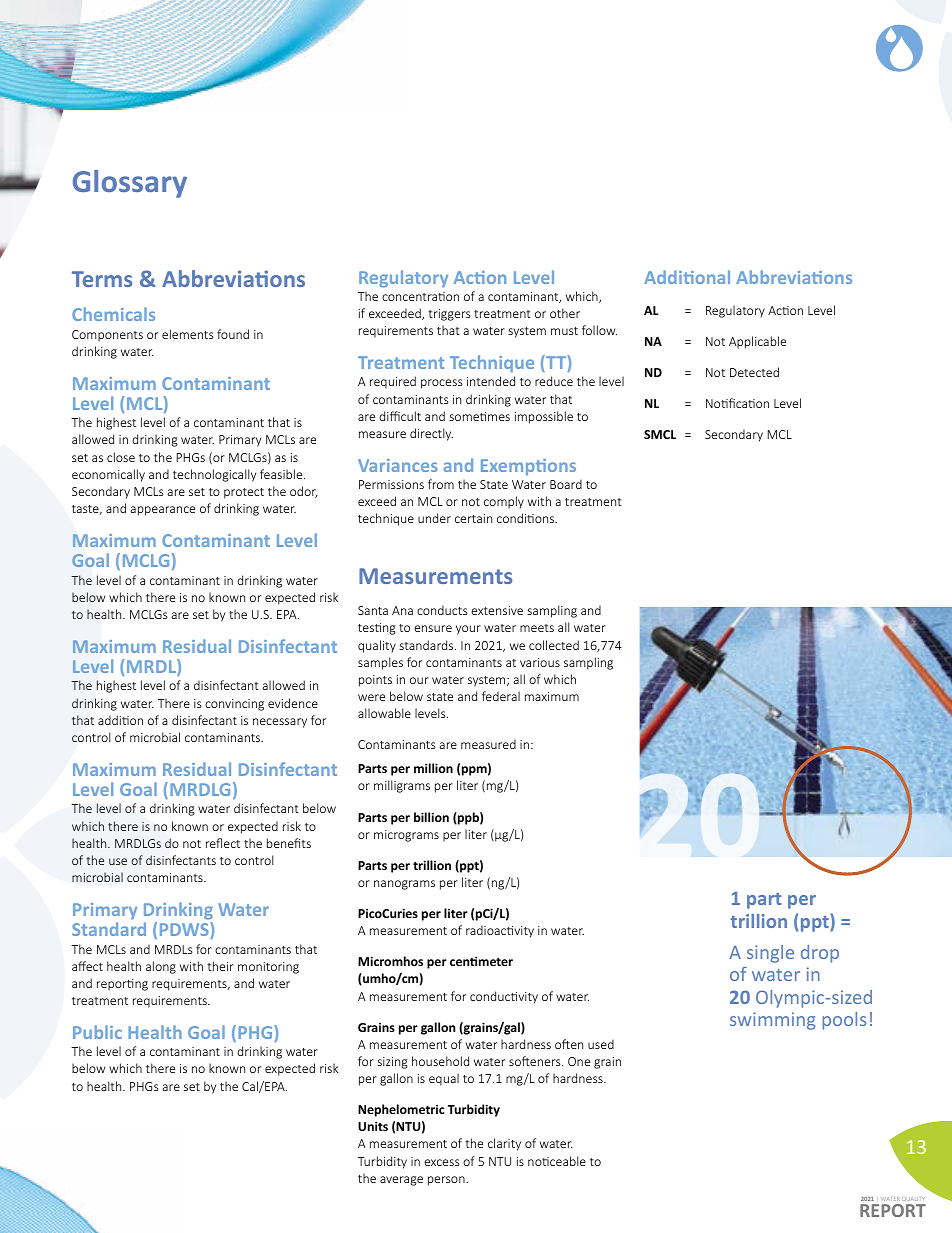 The image size is (952, 1233). I want to click on noticeable, so click(557, 1161).
